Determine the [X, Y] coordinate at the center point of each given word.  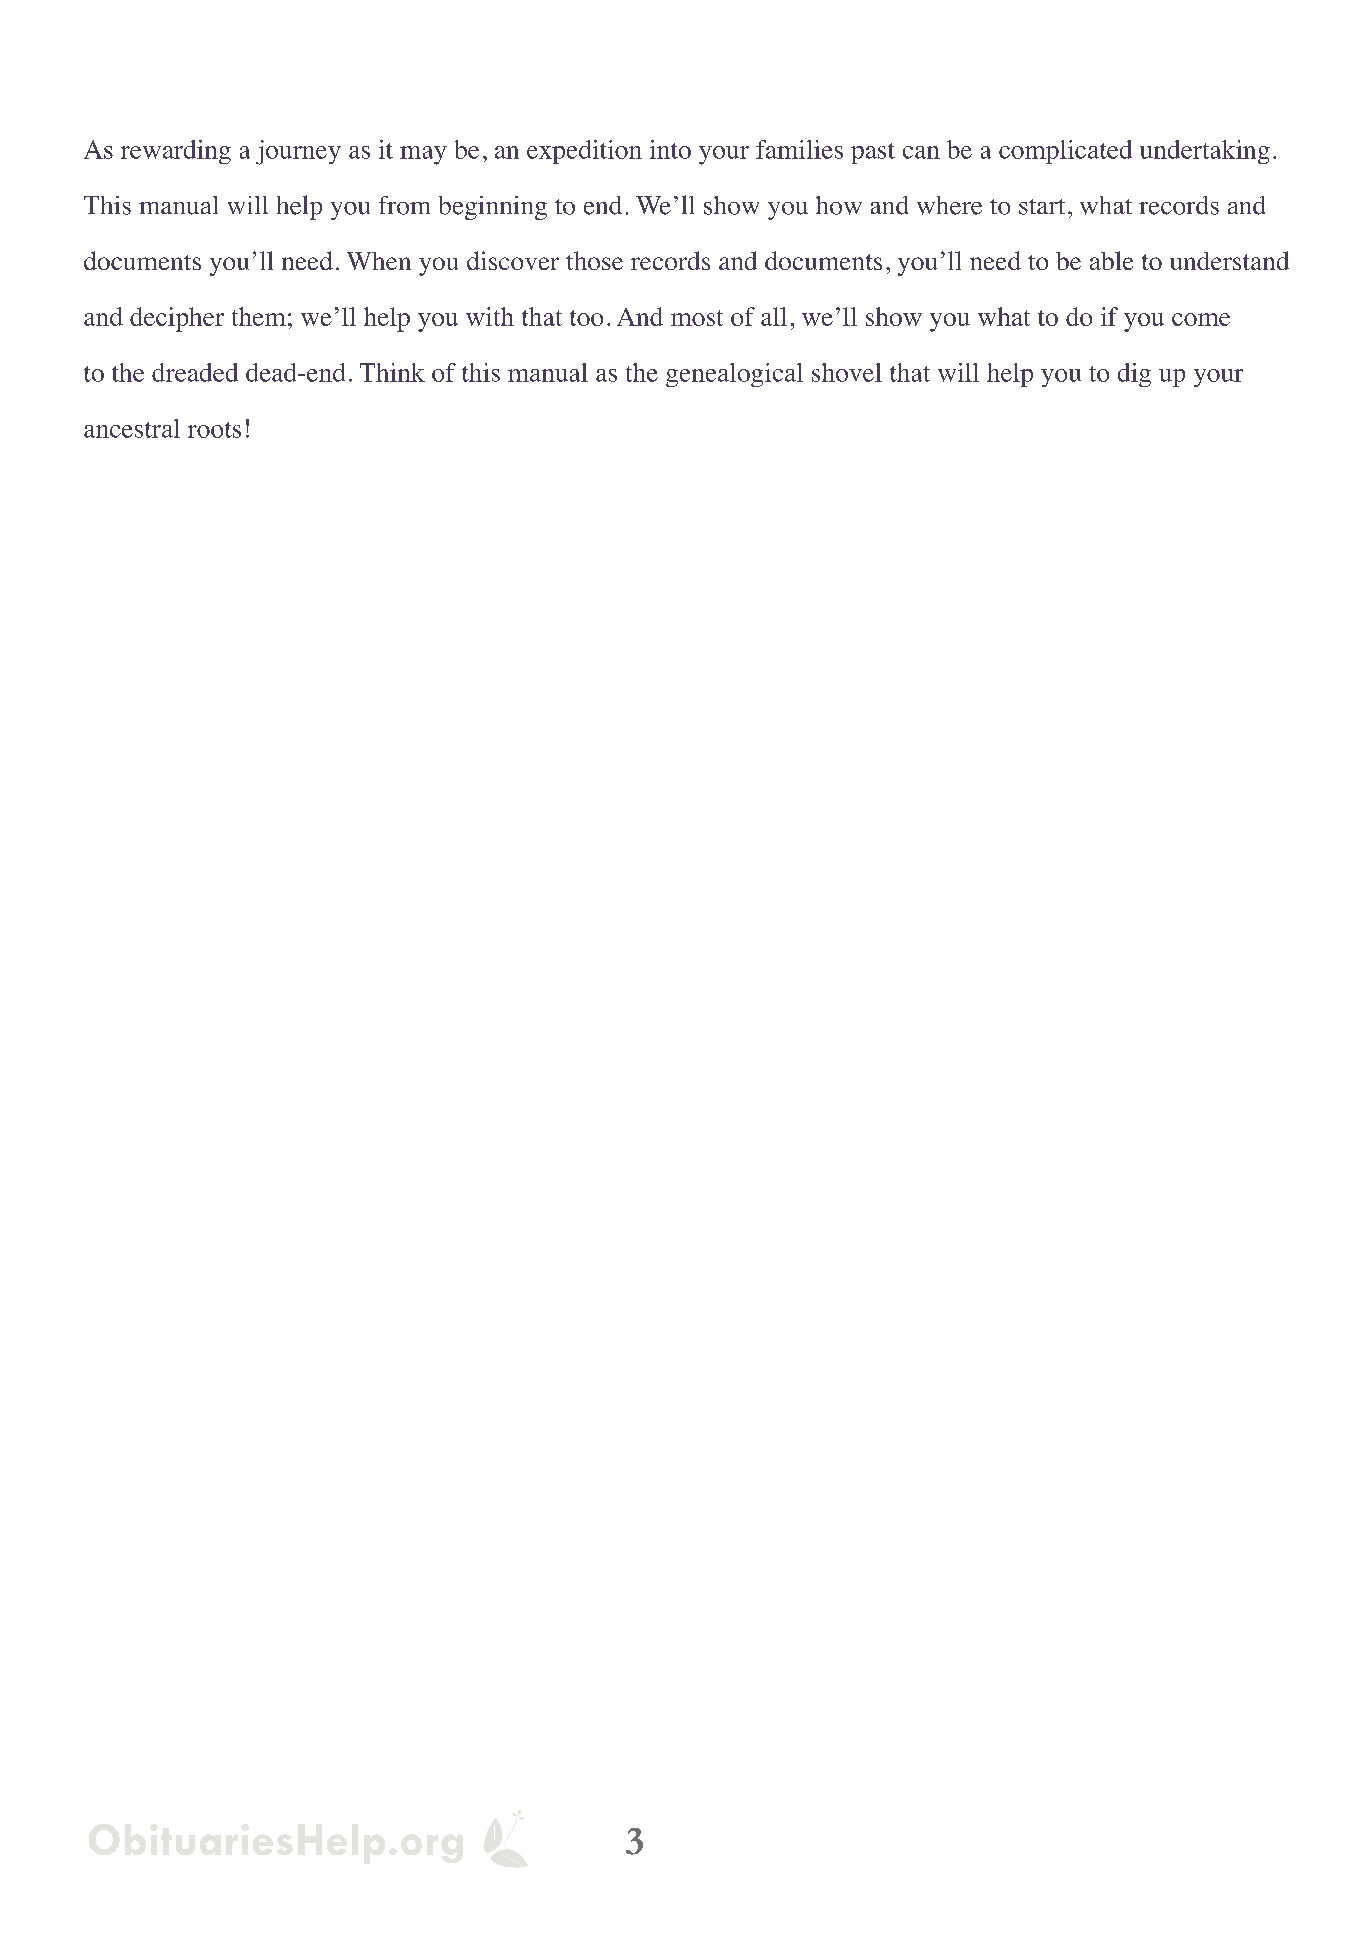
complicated [1065, 152]
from [404, 205]
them [259, 316]
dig [1134, 375]
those [594, 260]
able [1111, 260]
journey [298, 152]
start [1042, 207]
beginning [493, 208]
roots [214, 430]
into [670, 149]
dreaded [195, 372]
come [1201, 319]
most [697, 318]
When [379, 261]
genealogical [734, 375]
